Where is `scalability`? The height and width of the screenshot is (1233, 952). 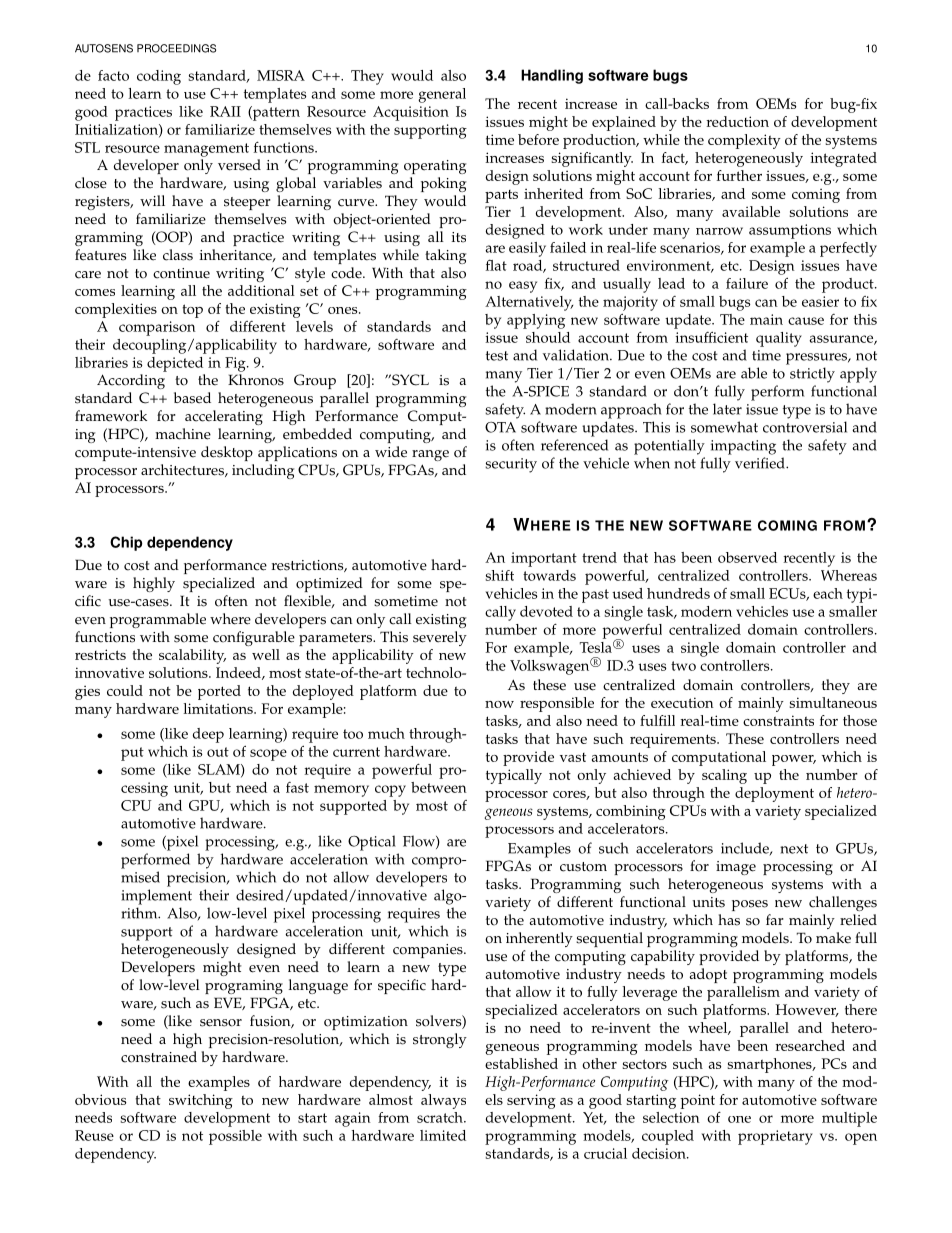 scalability is located at coordinates (192, 656).
